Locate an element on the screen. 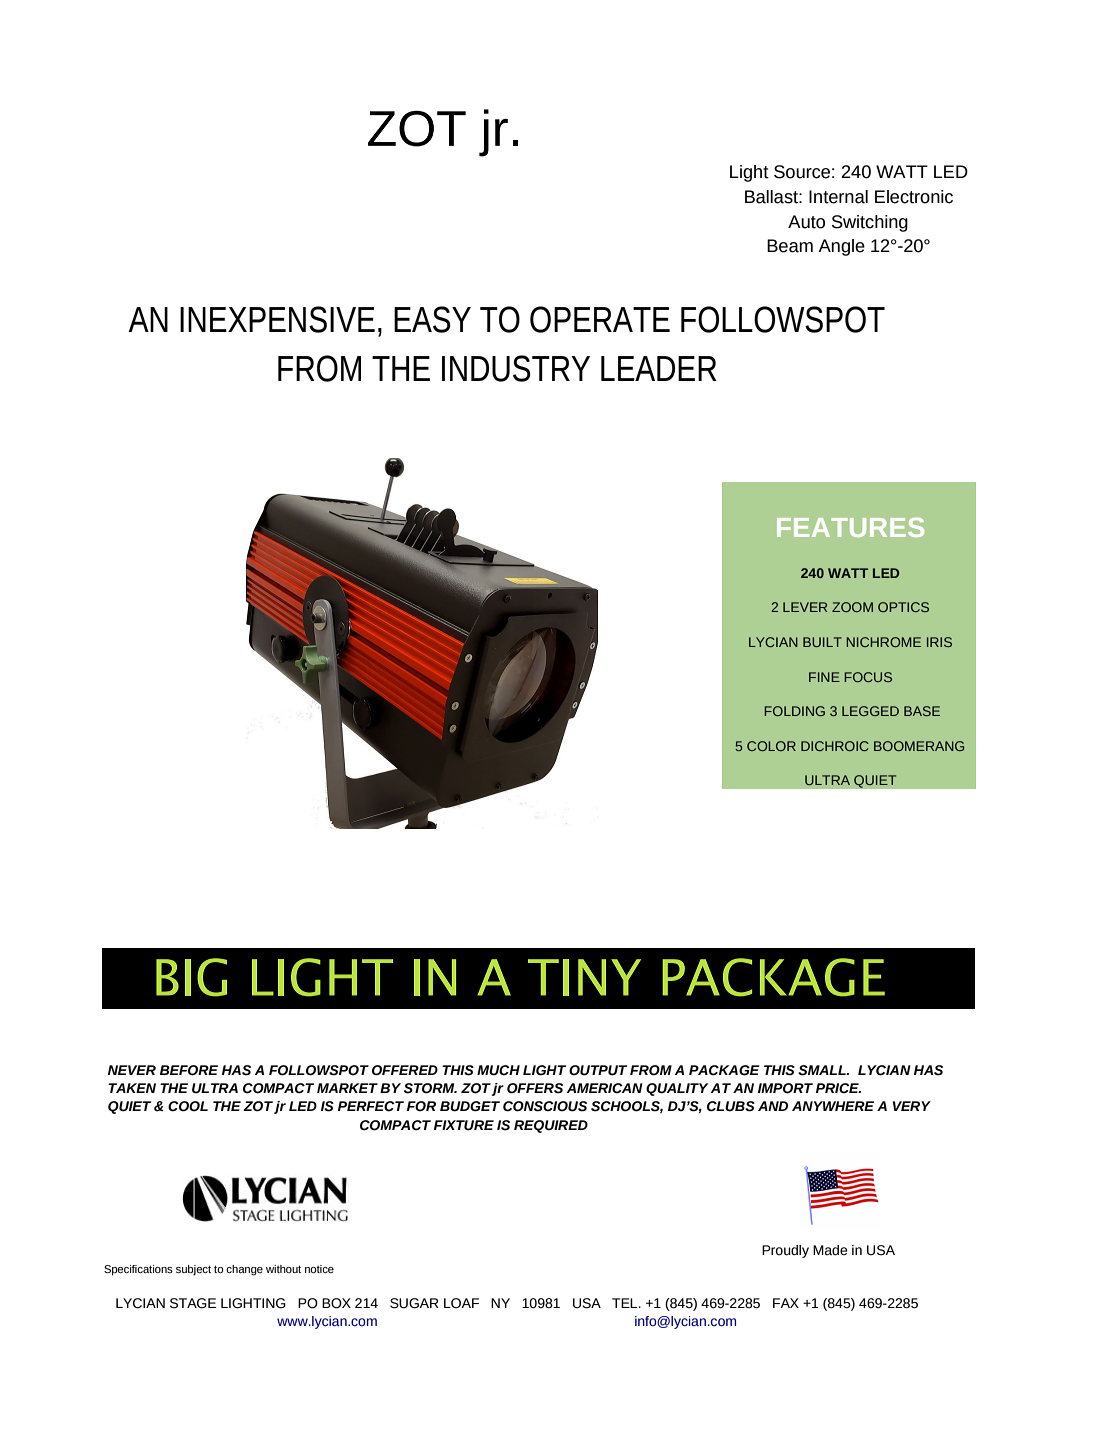 The height and width of the screenshot is (1435, 1109). LEVER is located at coordinates (805, 607).
